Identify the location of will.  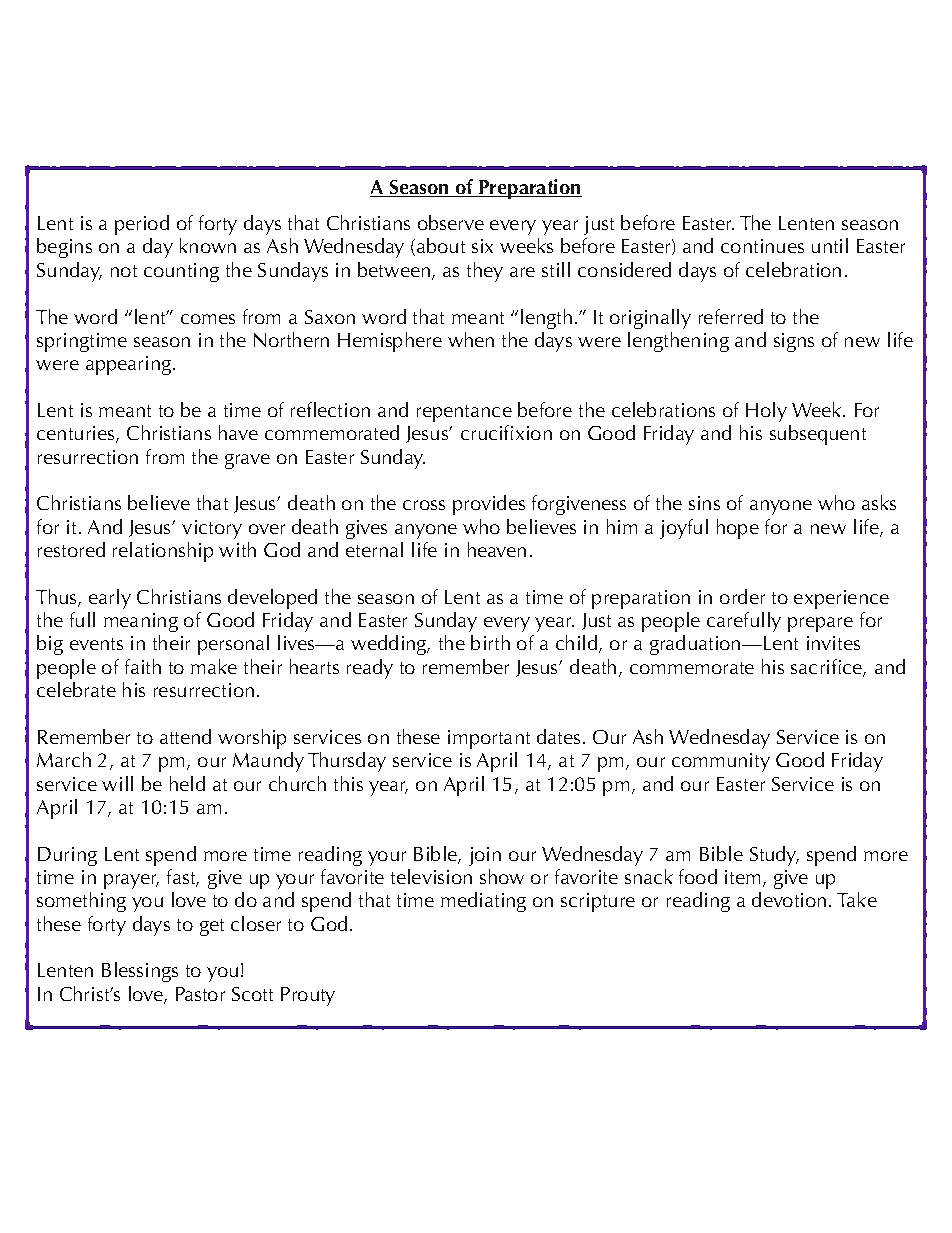
(117, 783).
